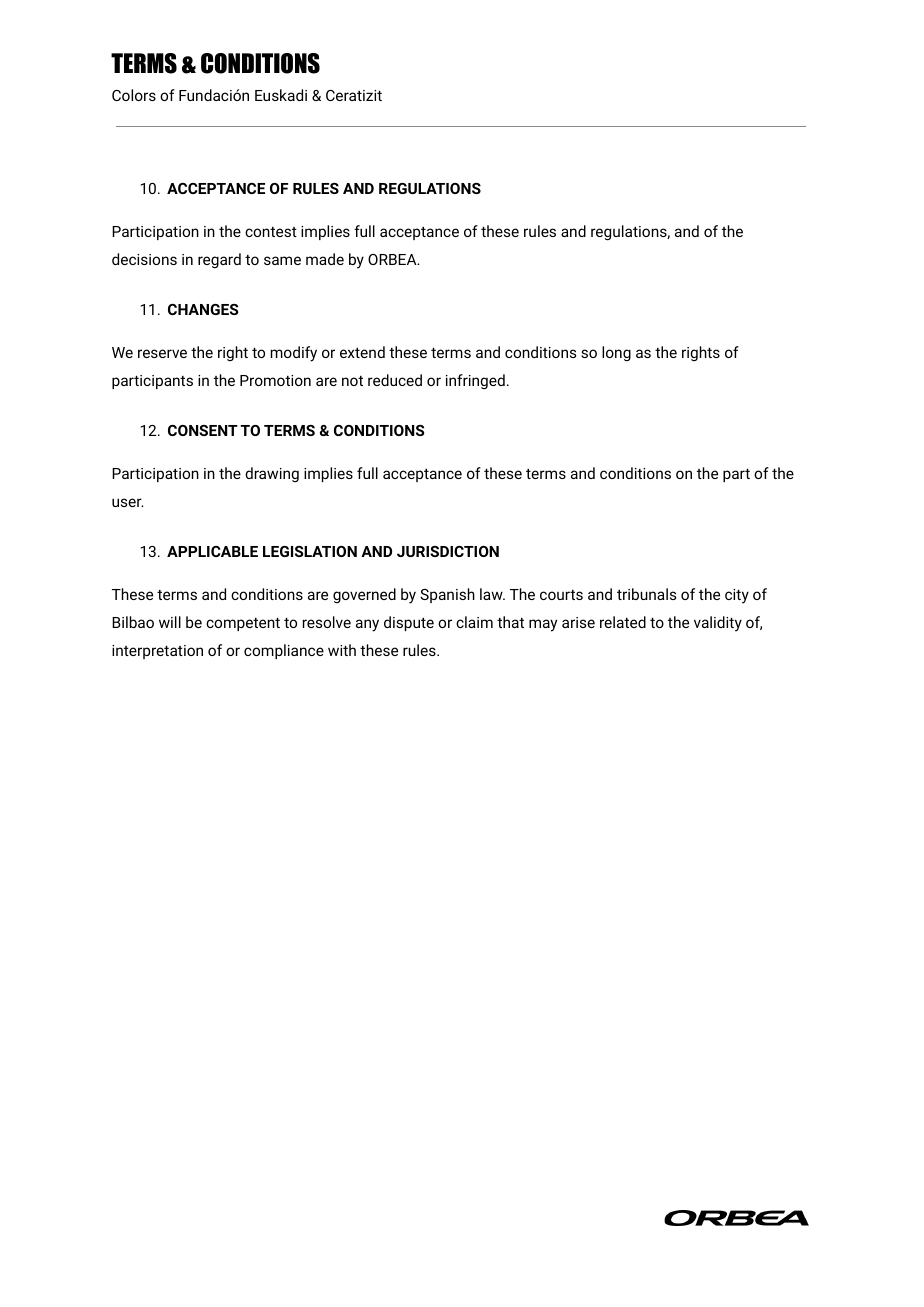 Image resolution: width=924 pixels, height=1307 pixels. Describe the element at coordinates (623, 622) in the screenshot. I see `related` at that location.
